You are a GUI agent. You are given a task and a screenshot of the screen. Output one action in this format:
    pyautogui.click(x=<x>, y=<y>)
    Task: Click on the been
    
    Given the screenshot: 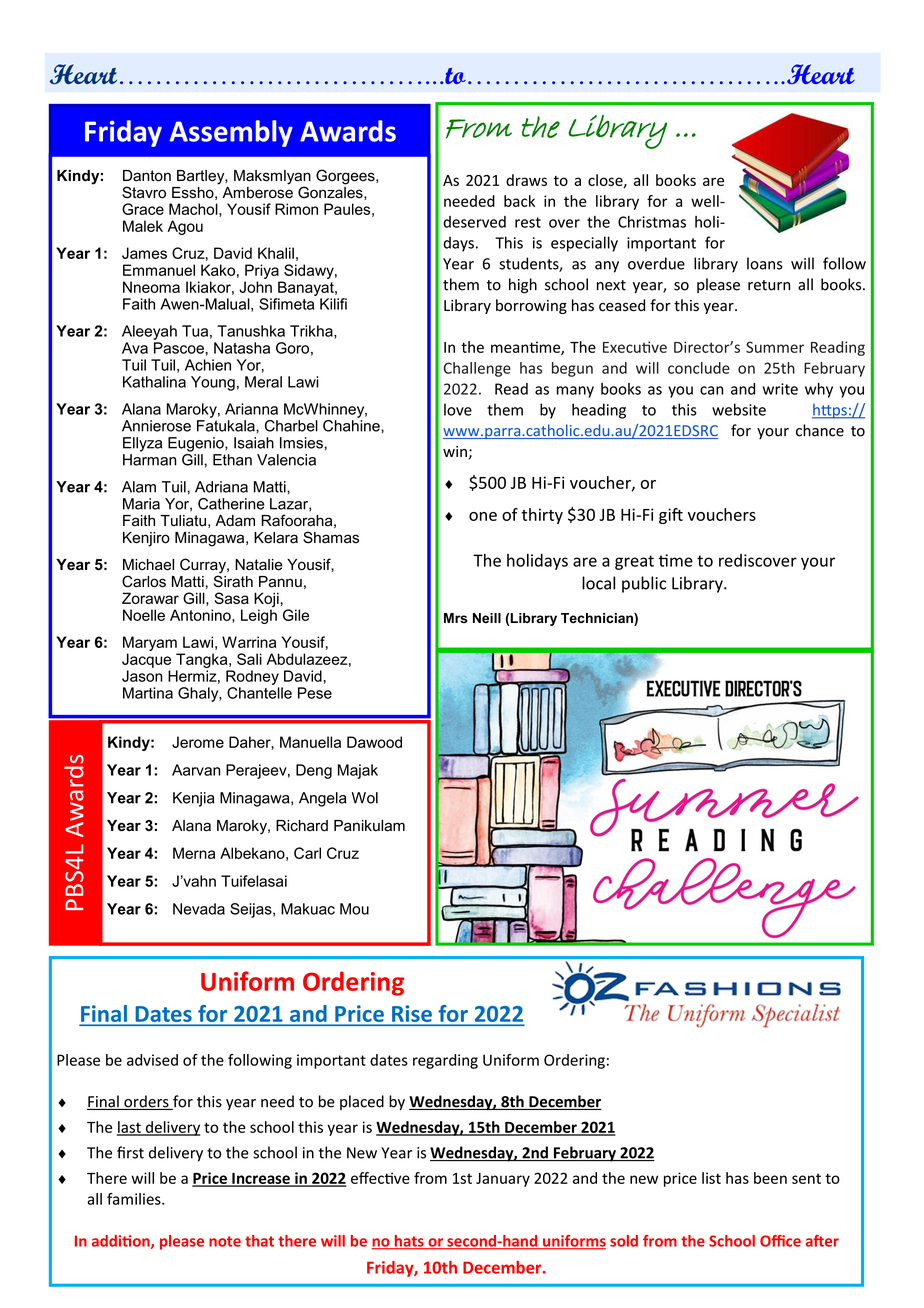 What is the action you would take?
    pyautogui.click(x=770, y=1178)
